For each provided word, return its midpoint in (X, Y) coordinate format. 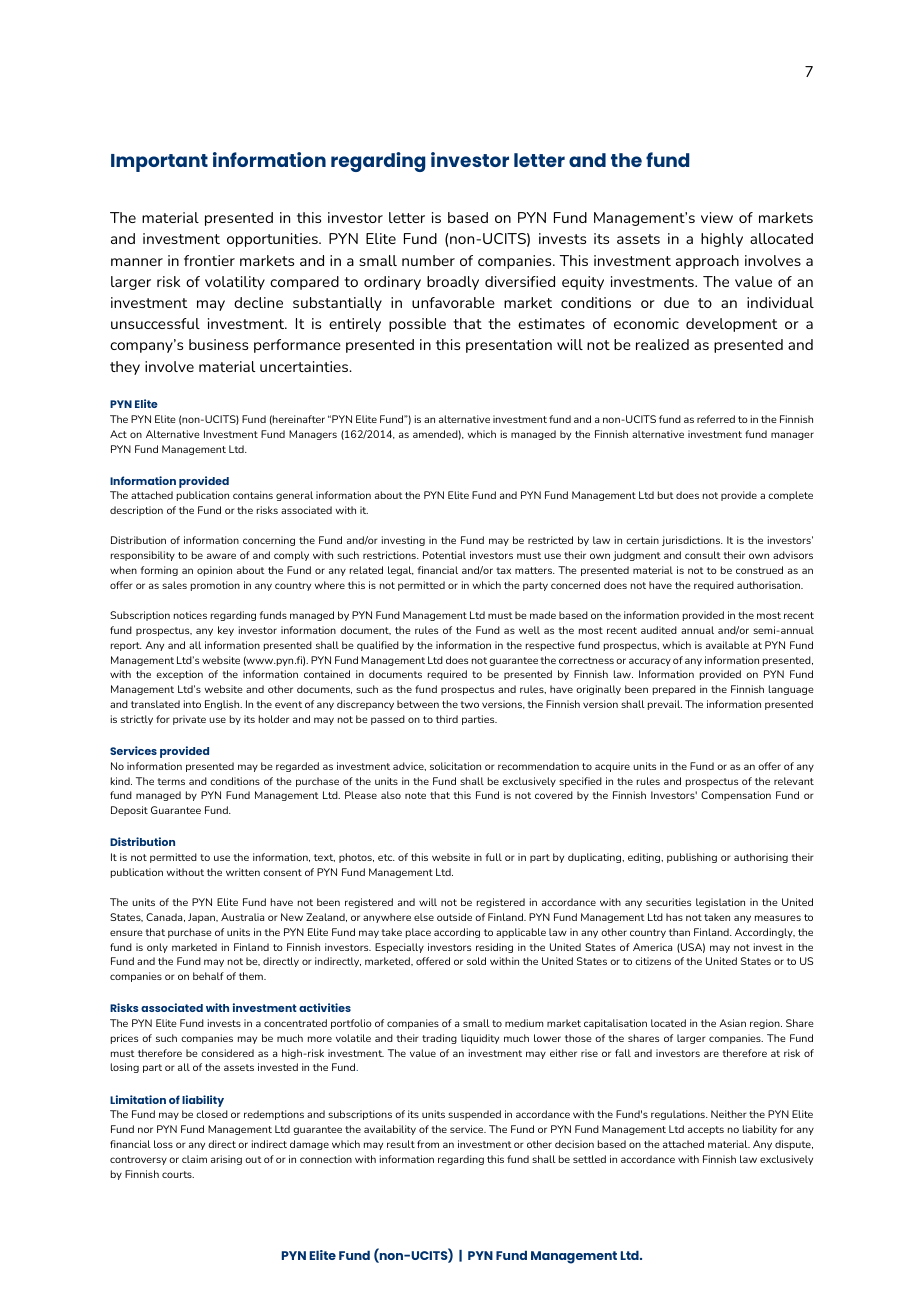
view (717, 217)
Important (159, 163)
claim (194, 1159)
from (428, 1144)
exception (179, 675)
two (470, 704)
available (727, 645)
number (428, 260)
